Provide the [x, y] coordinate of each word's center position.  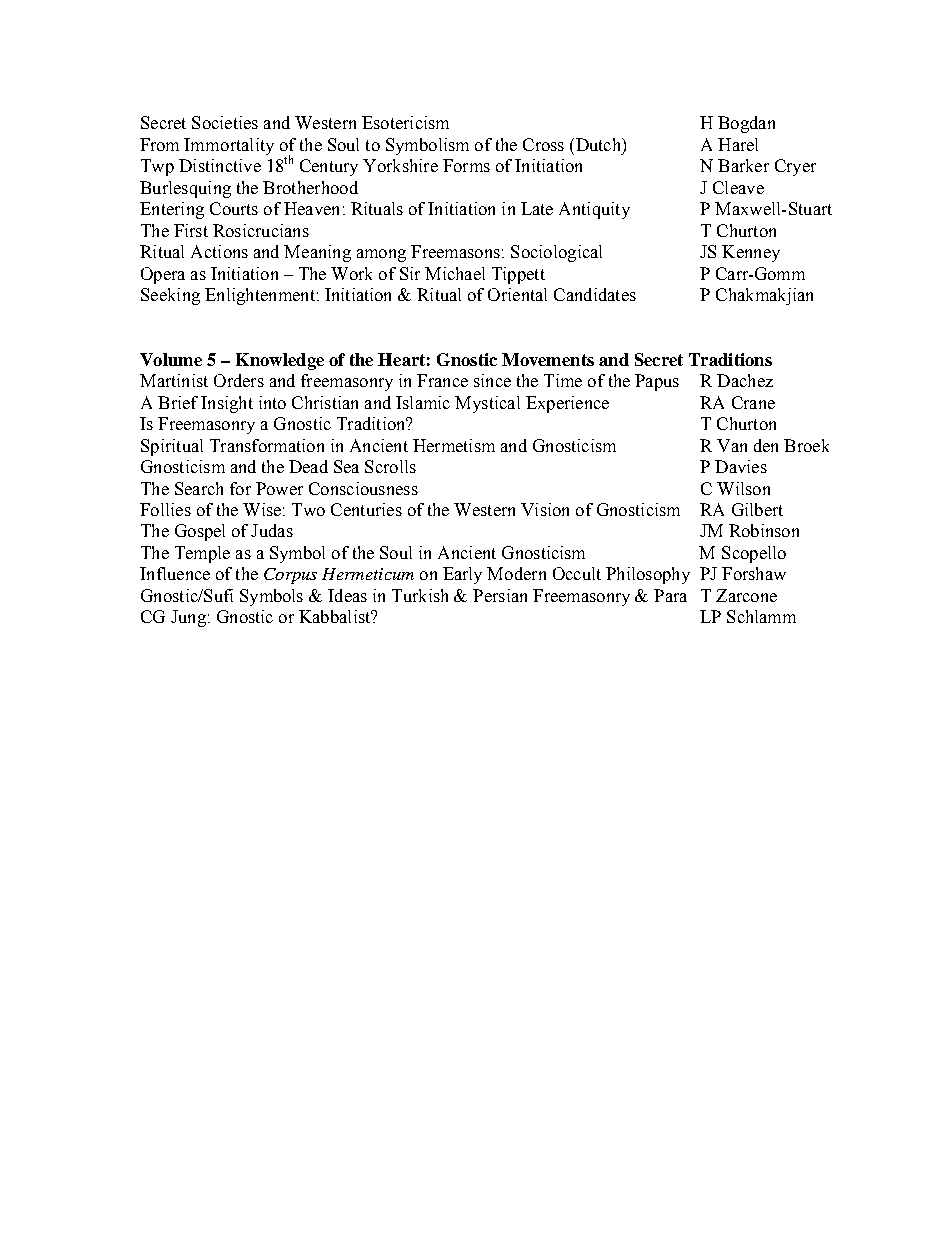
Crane [753, 402]
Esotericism [405, 122]
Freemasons [455, 251]
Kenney [751, 253]
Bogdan [746, 124]
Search [199, 488]
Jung [188, 618]
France [442, 380]
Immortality [229, 146]
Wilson [743, 488]
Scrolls [390, 466]
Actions [219, 251]
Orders [239, 380]
